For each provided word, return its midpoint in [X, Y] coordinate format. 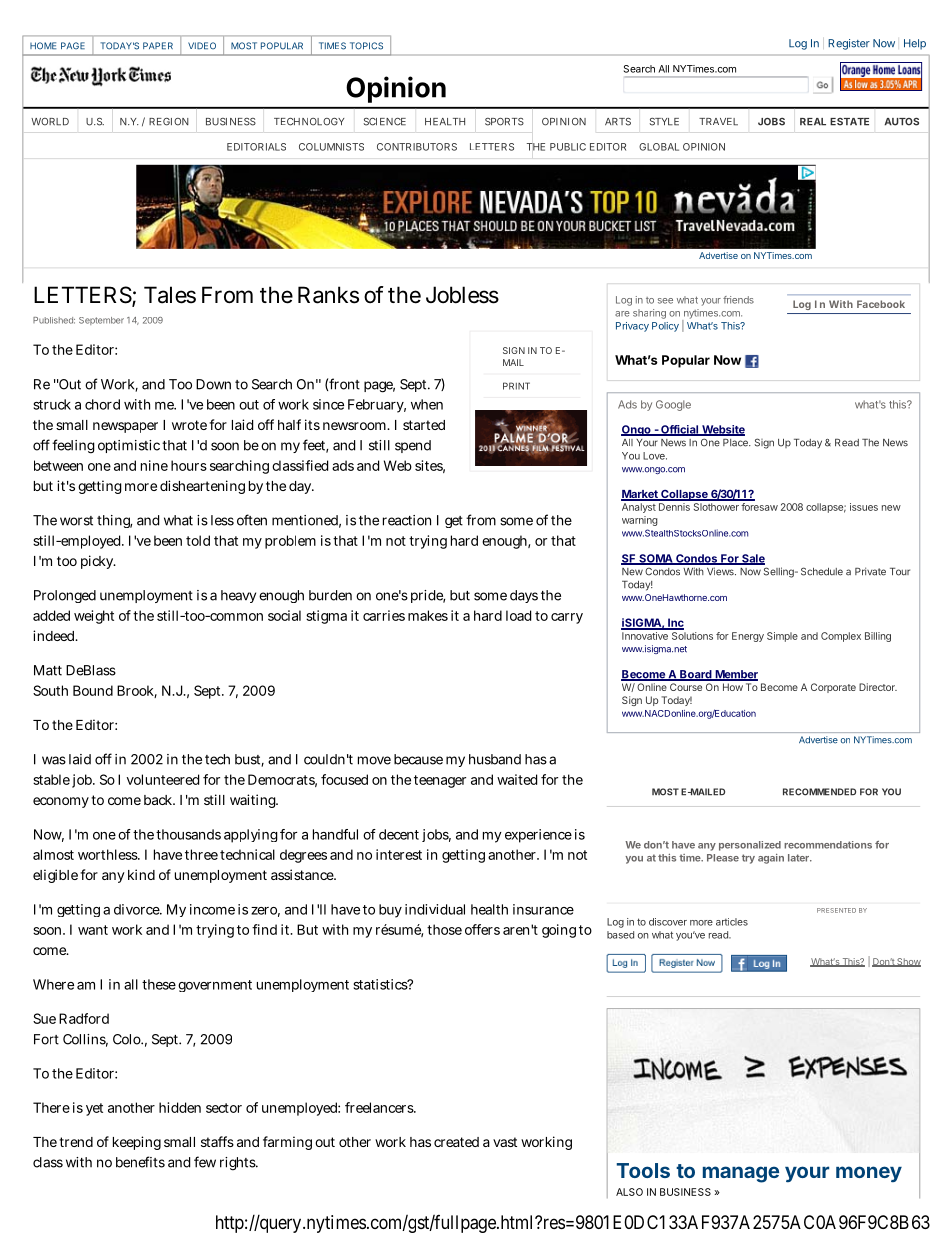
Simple [782, 637]
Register [849, 44]
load [518, 615]
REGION [169, 122]
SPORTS [504, 122]
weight [94, 617]
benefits [140, 1162]
